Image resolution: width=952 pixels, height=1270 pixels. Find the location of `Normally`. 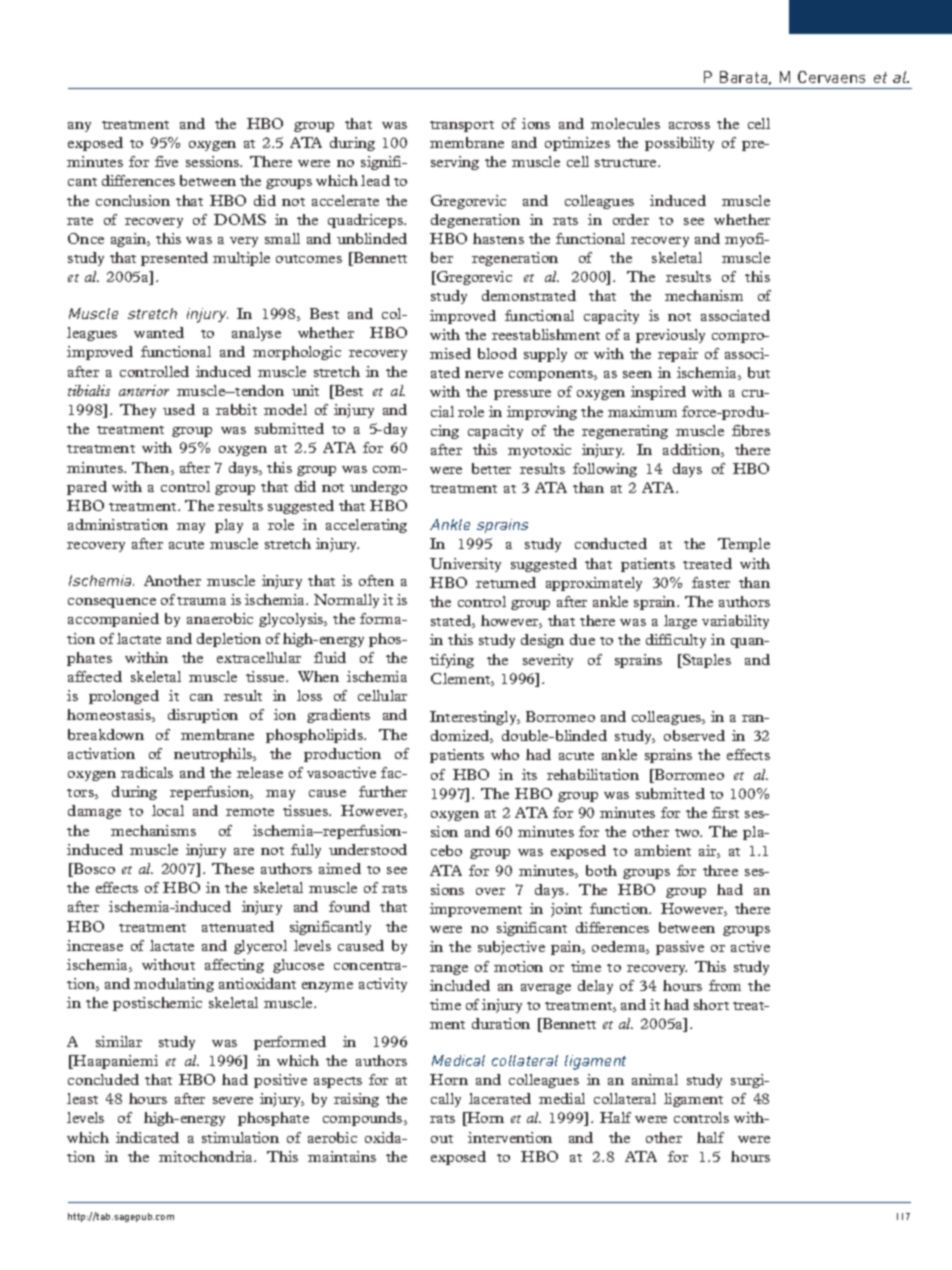

Normally is located at coordinates (346, 601).
